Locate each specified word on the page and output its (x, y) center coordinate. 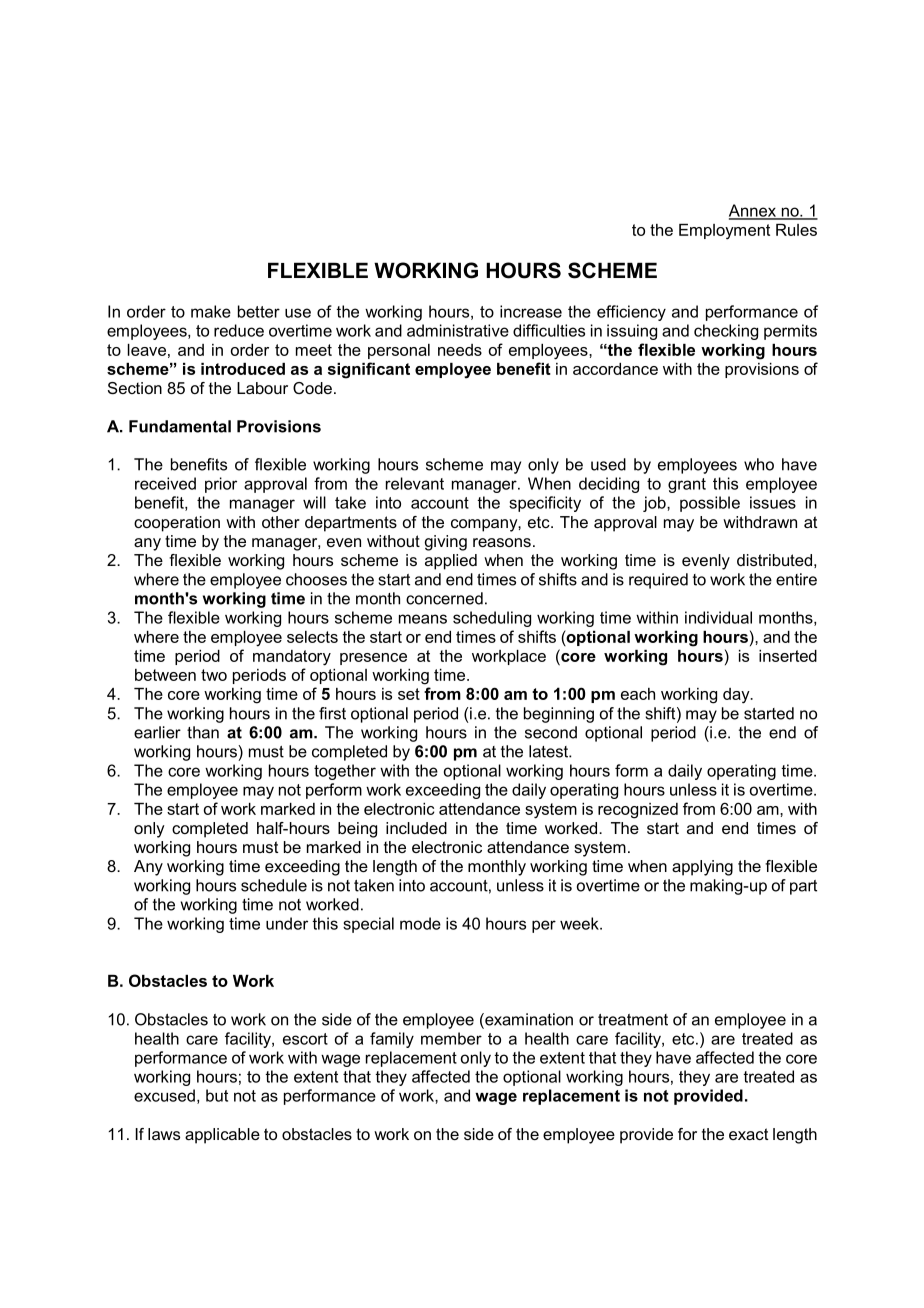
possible (710, 504)
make (211, 311)
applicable (222, 1136)
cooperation (177, 524)
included (416, 828)
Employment (724, 232)
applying (702, 868)
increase (531, 311)
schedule (274, 885)
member (451, 1038)
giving (446, 543)
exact (748, 1134)
